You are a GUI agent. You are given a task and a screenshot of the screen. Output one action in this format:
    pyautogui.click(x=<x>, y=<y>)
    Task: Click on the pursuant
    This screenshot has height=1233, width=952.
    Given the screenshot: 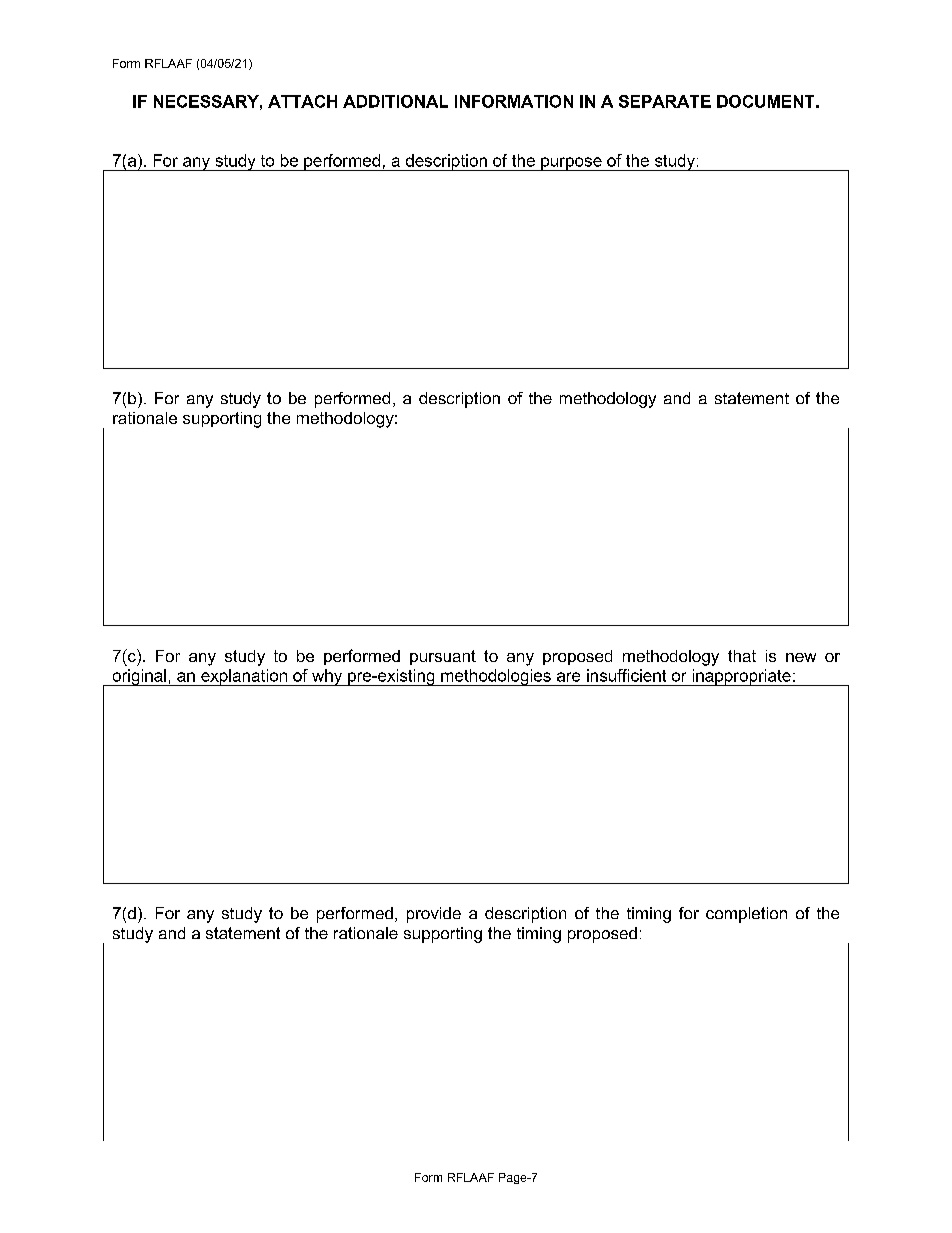 What is the action you would take?
    pyautogui.click(x=443, y=657)
